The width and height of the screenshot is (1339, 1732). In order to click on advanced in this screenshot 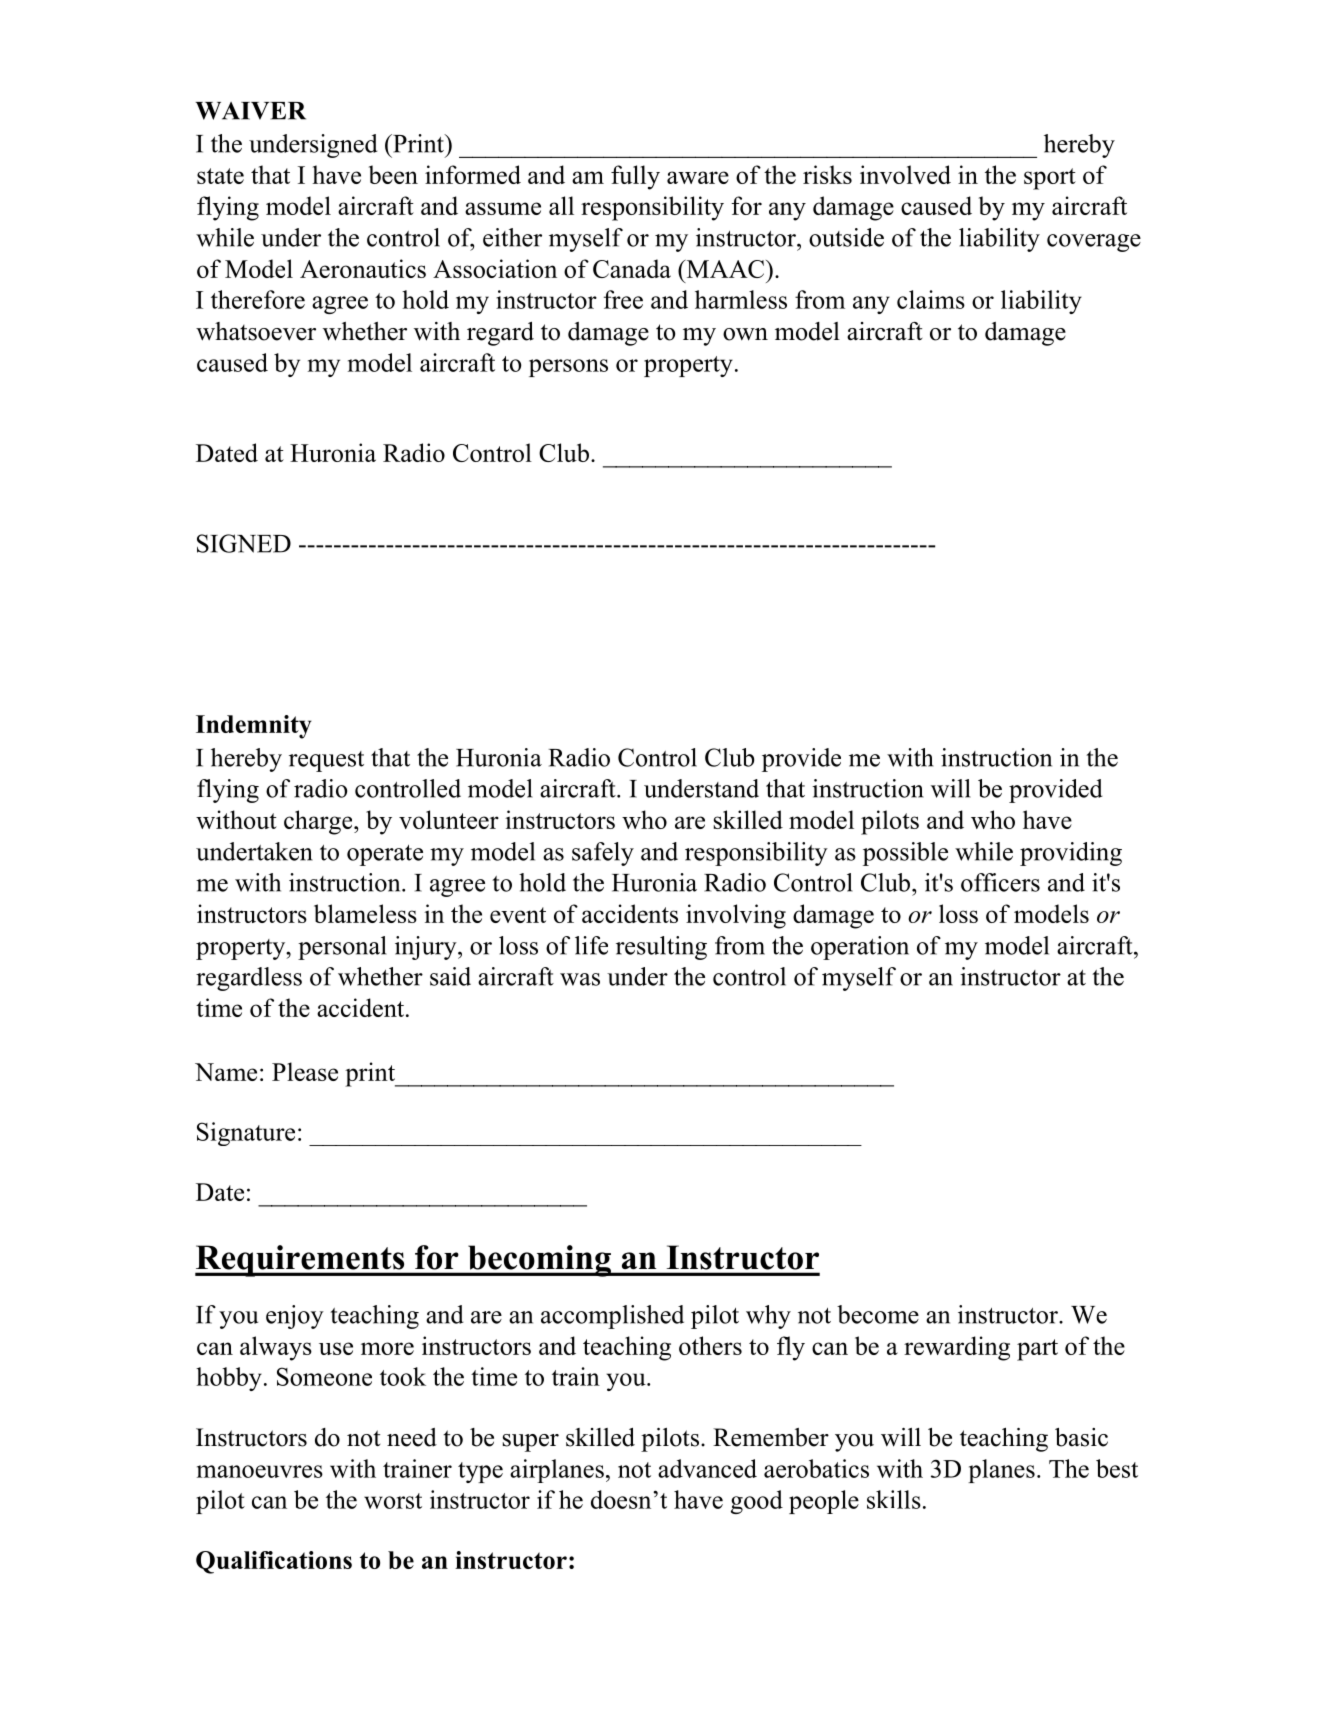, I will do `click(707, 1468)`.
